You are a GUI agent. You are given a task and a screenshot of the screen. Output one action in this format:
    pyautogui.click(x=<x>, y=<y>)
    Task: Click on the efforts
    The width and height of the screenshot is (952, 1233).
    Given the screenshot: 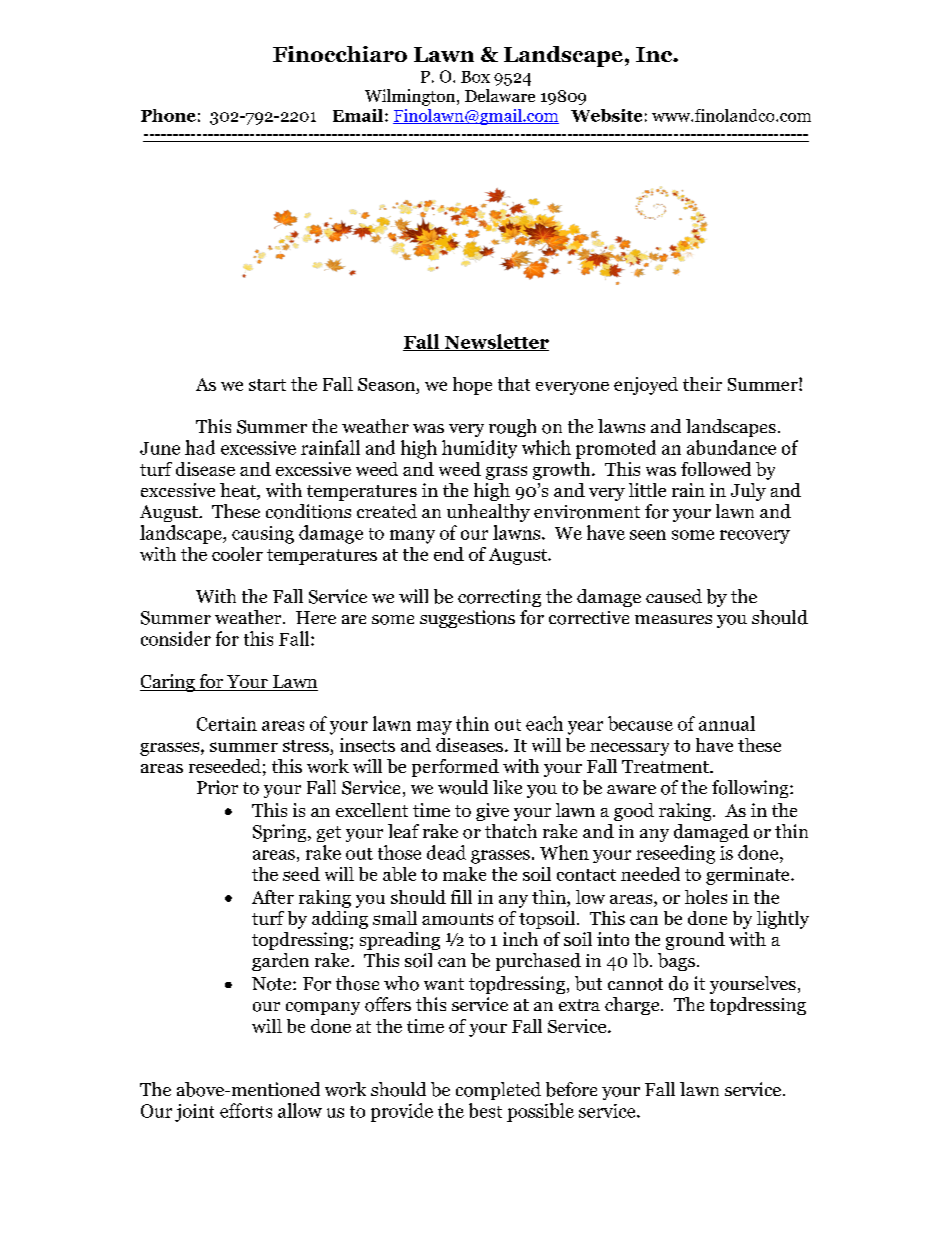 What is the action you would take?
    pyautogui.click(x=246, y=1110)
